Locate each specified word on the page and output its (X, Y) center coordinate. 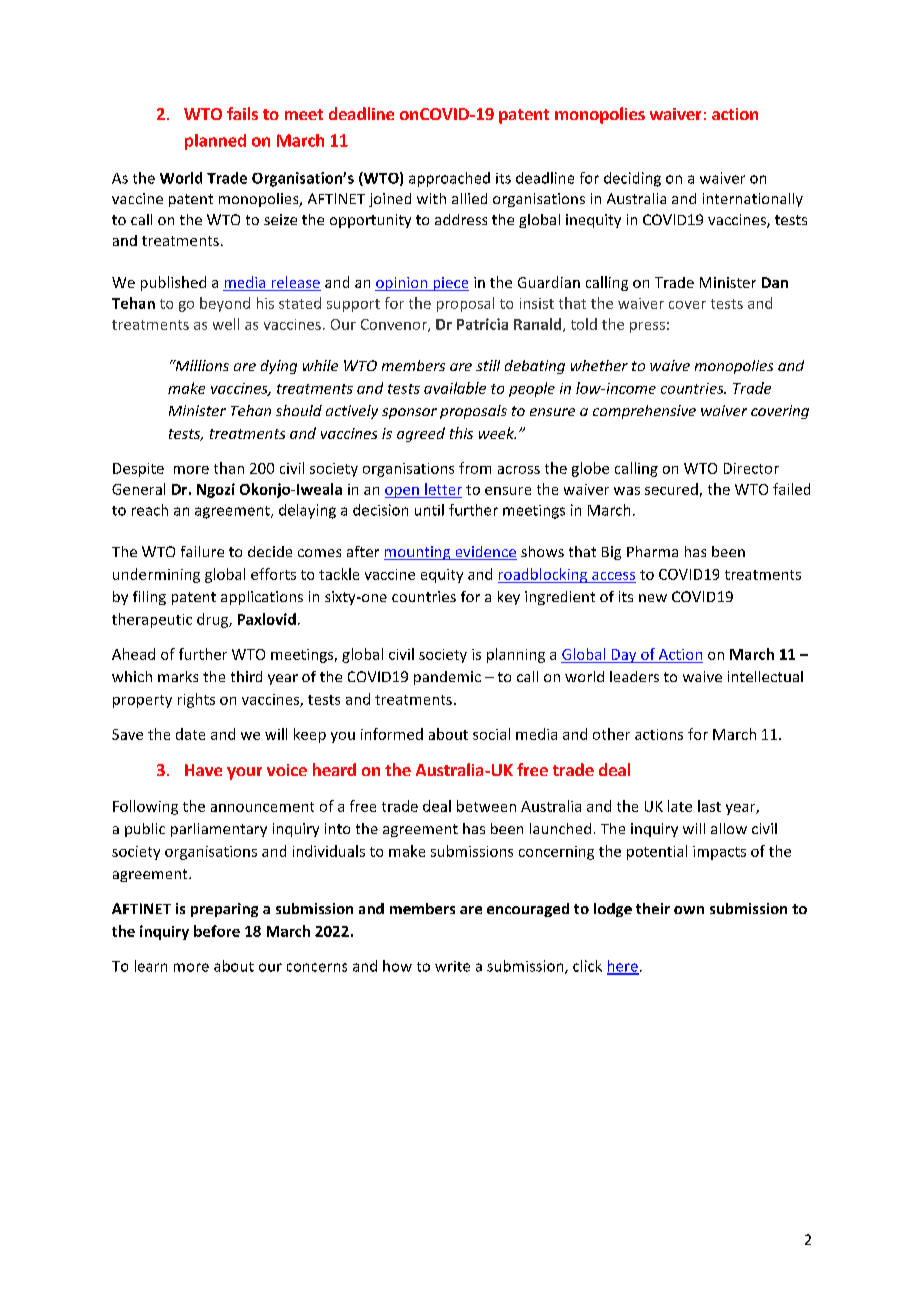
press (647, 327)
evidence (485, 553)
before (217, 931)
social (491, 734)
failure (202, 551)
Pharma (652, 551)
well (226, 324)
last (709, 806)
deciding (632, 179)
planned (215, 142)
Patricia (482, 324)
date (190, 734)
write (452, 966)
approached (449, 179)
